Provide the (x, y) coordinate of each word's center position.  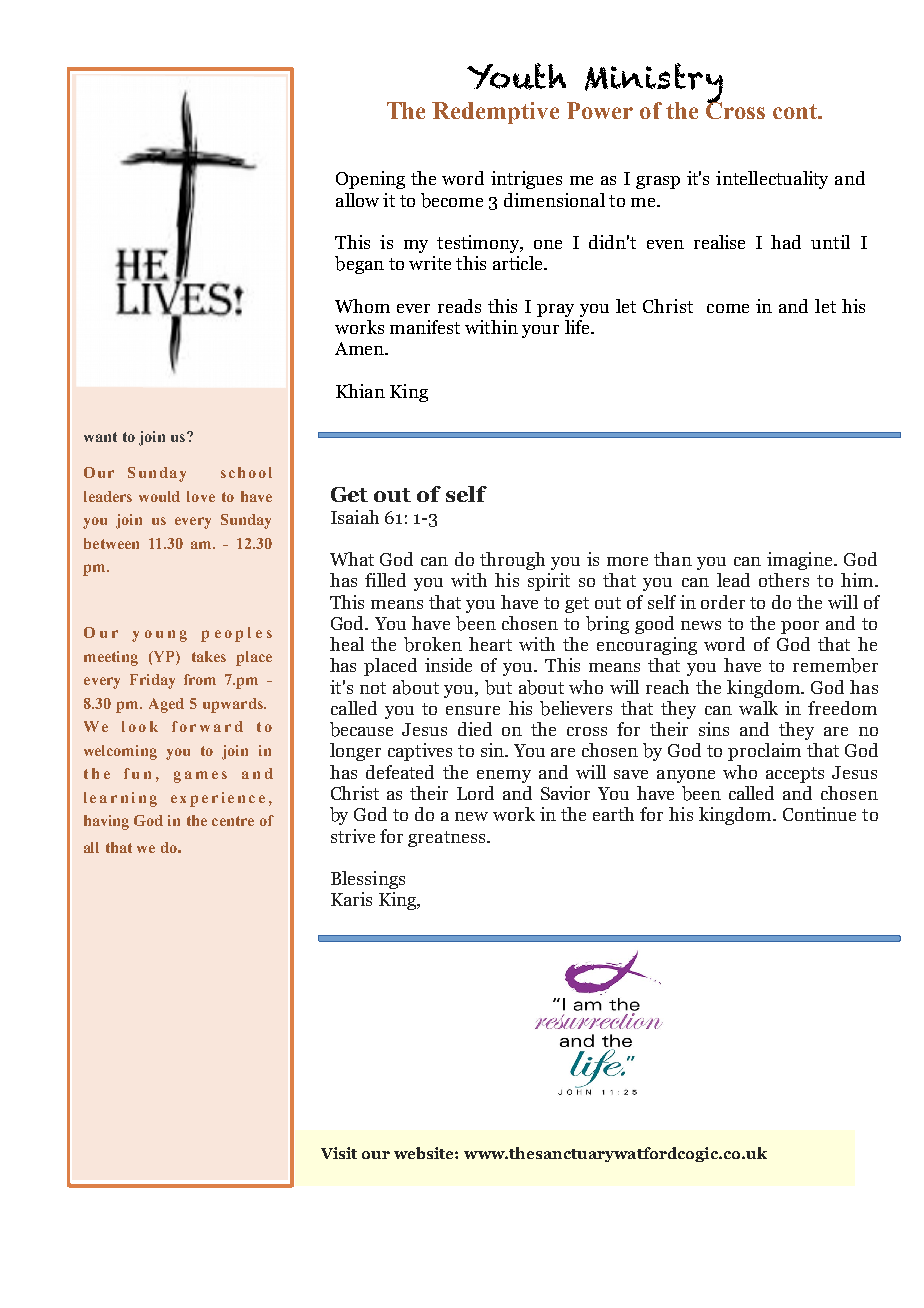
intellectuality (772, 180)
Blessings (368, 880)
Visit (339, 1153)
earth (613, 814)
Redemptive (495, 113)
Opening (370, 180)
